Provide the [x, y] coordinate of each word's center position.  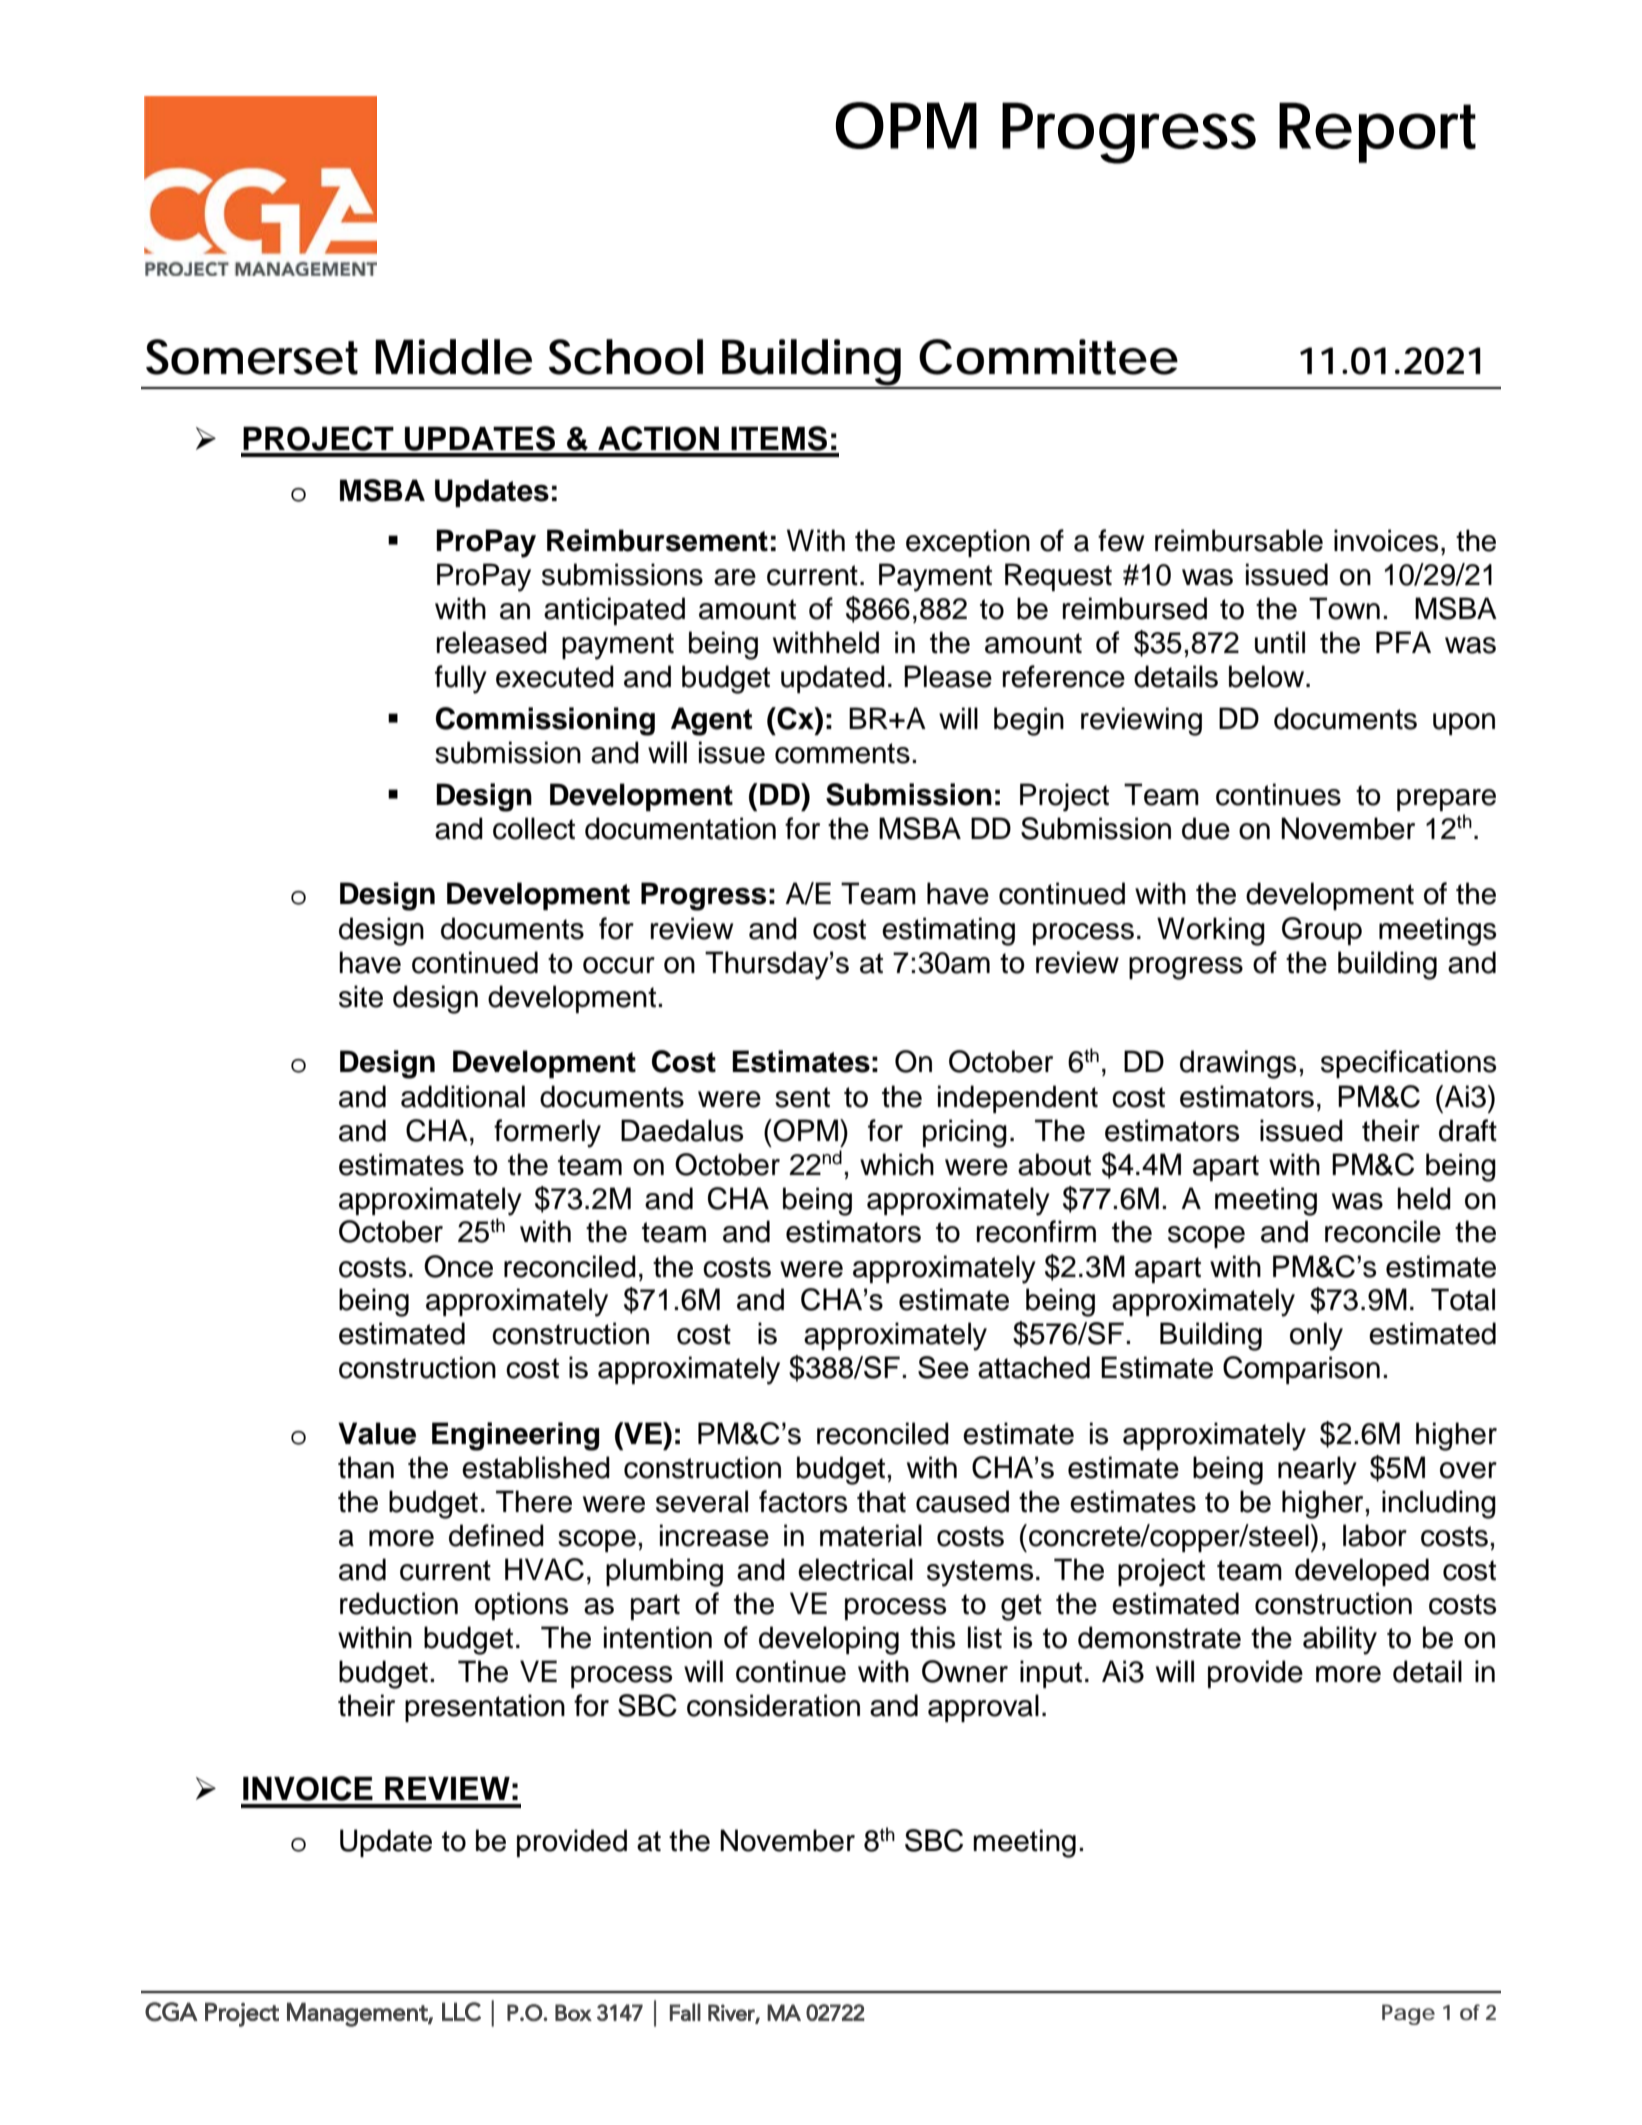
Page [1408, 2014]
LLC [461, 2012]
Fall [685, 2012]
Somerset [252, 357]
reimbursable [1239, 540]
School [626, 357]
